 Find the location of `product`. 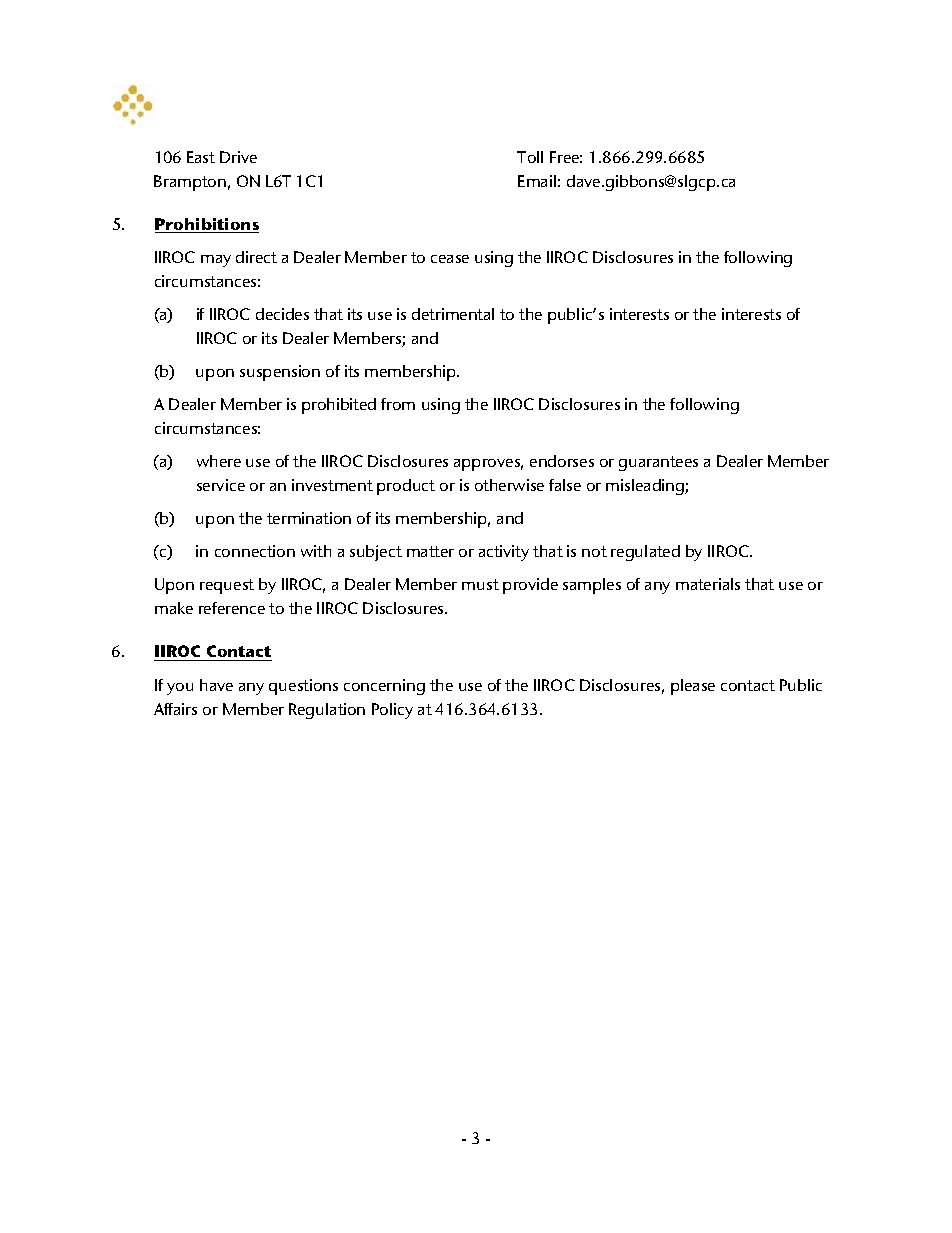

product is located at coordinates (406, 487).
